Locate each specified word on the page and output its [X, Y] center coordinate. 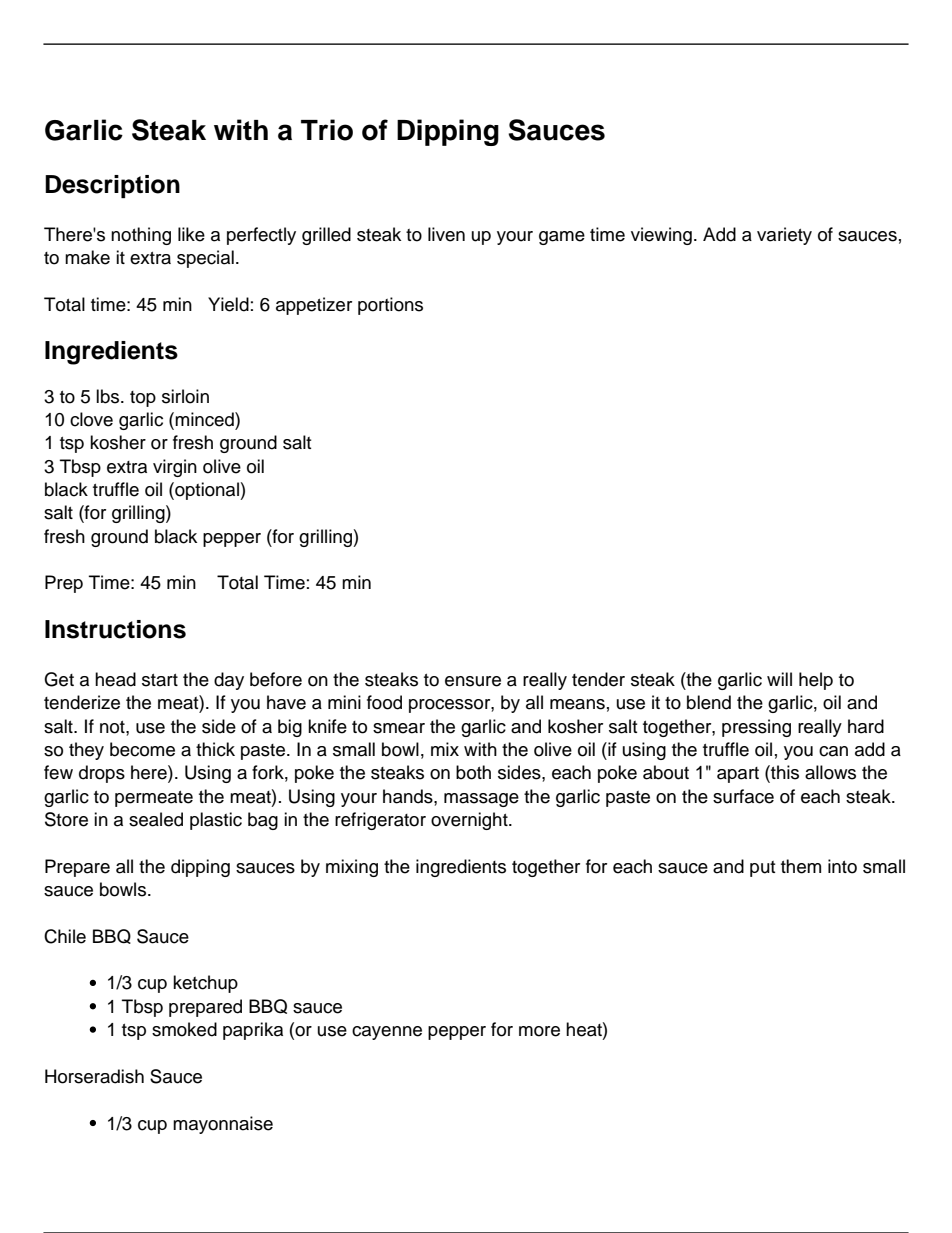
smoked [184, 1029]
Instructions [115, 629]
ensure [473, 681]
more [539, 1031]
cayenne [387, 1033]
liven [446, 234]
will [779, 679]
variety [784, 236]
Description [112, 186]
